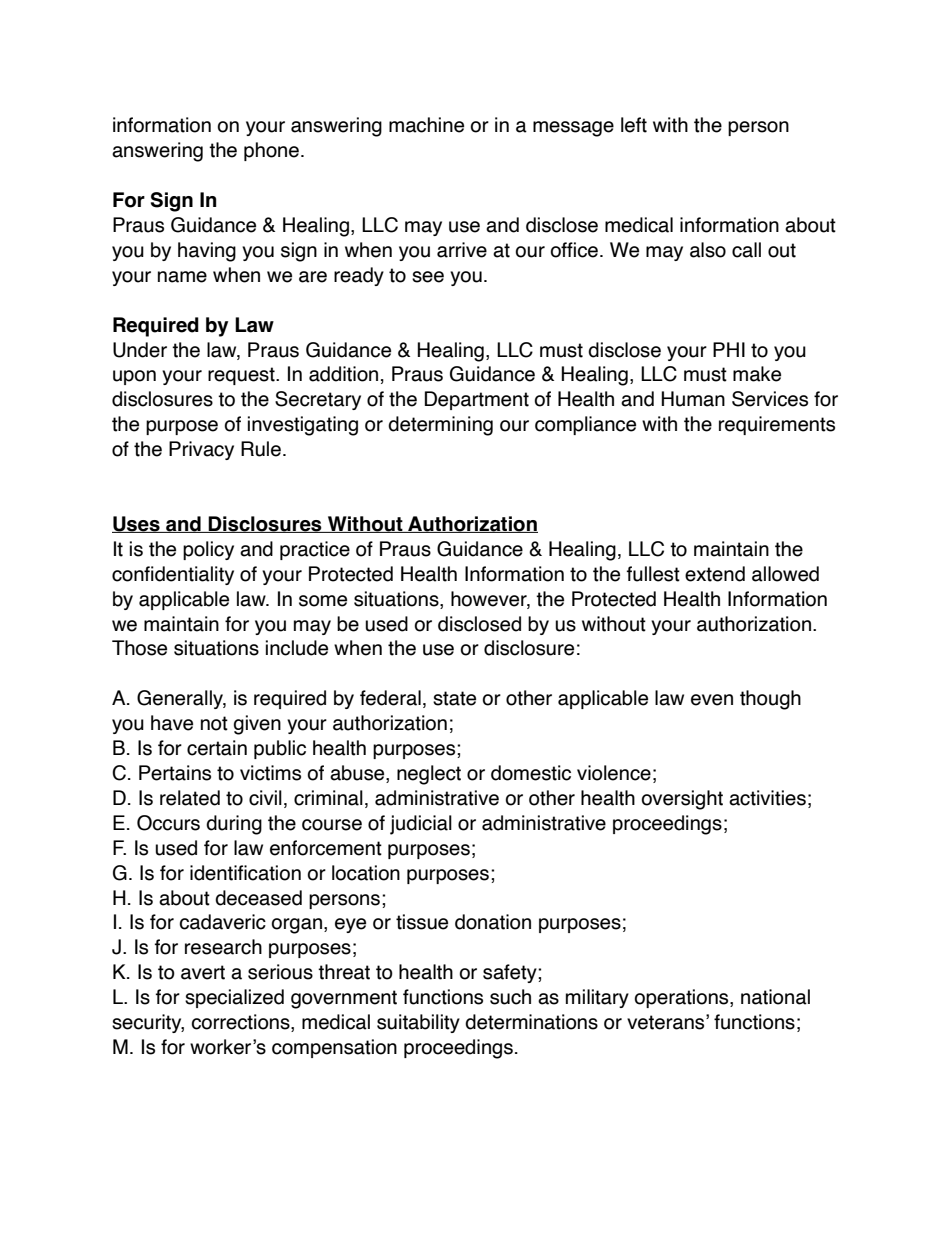 The width and height of the screenshot is (952, 1233). I want to click on oversight, so click(682, 800).
